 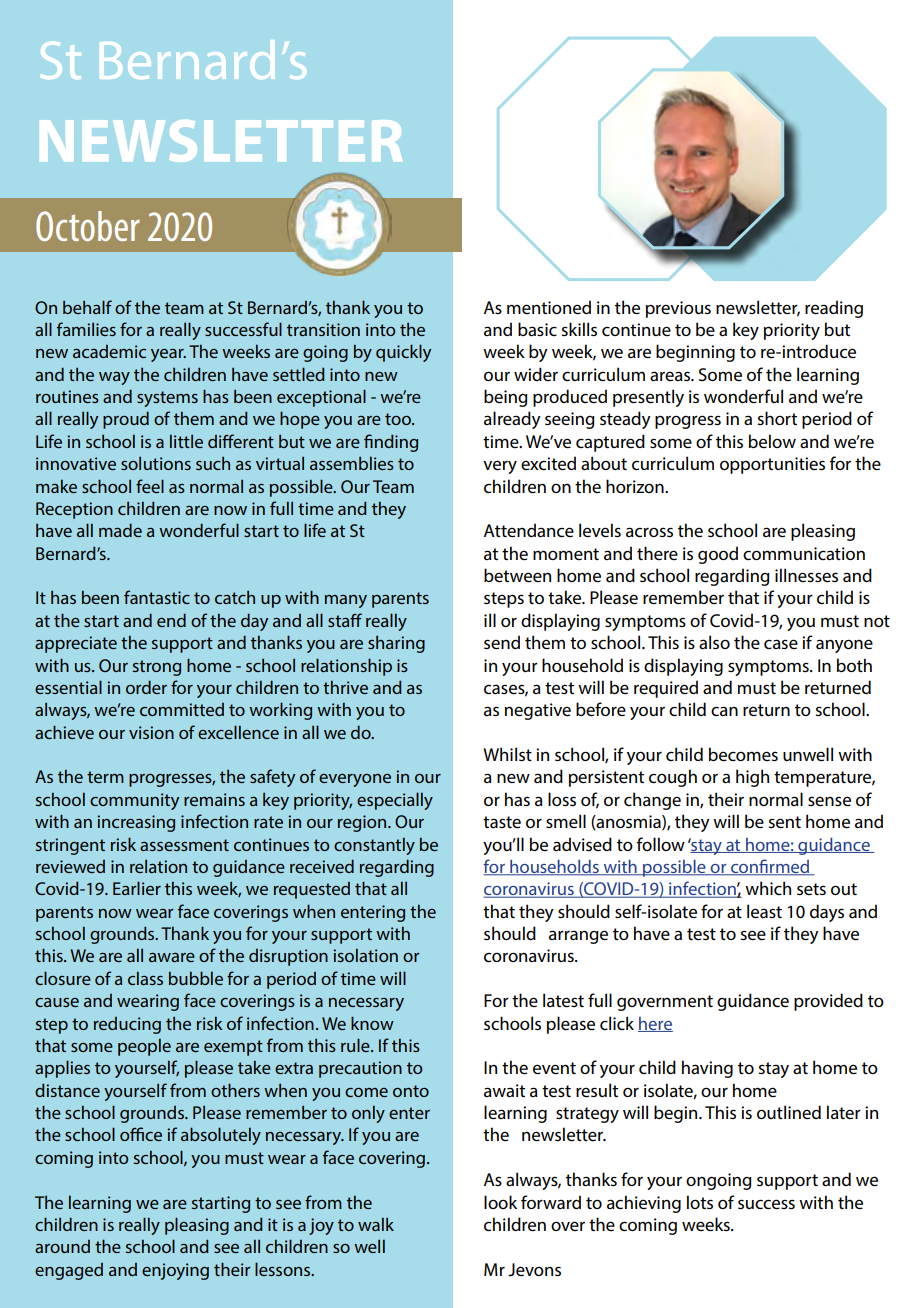 What do you see at coordinates (137, 888) in the document?
I see `Earlier` at bounding box center [137, 888].
